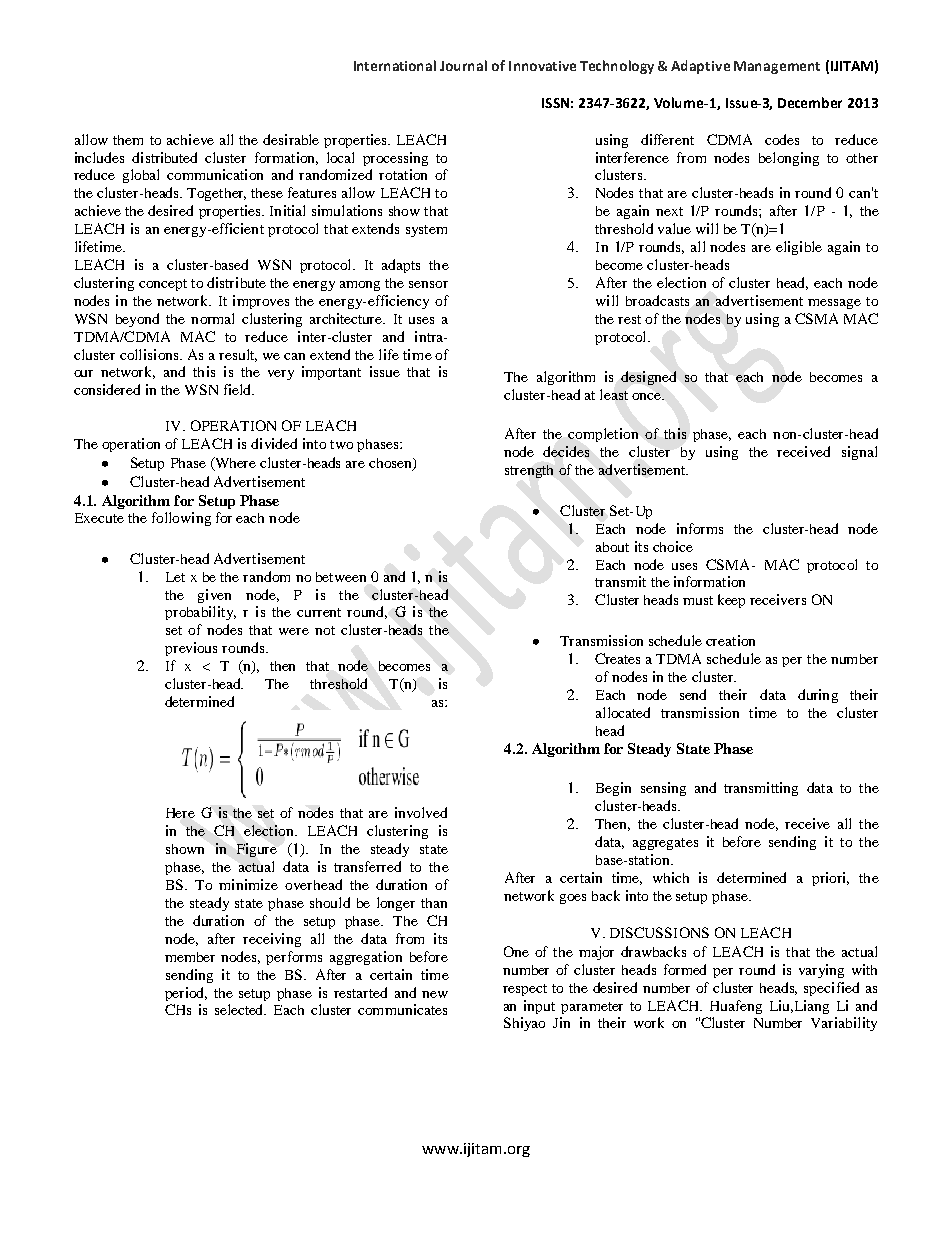 This screenshot has height=1233, width=952. What do you see at coordinates (212, 318) in the screenshot?
I see `normal` at bounding box center [212, 318].
